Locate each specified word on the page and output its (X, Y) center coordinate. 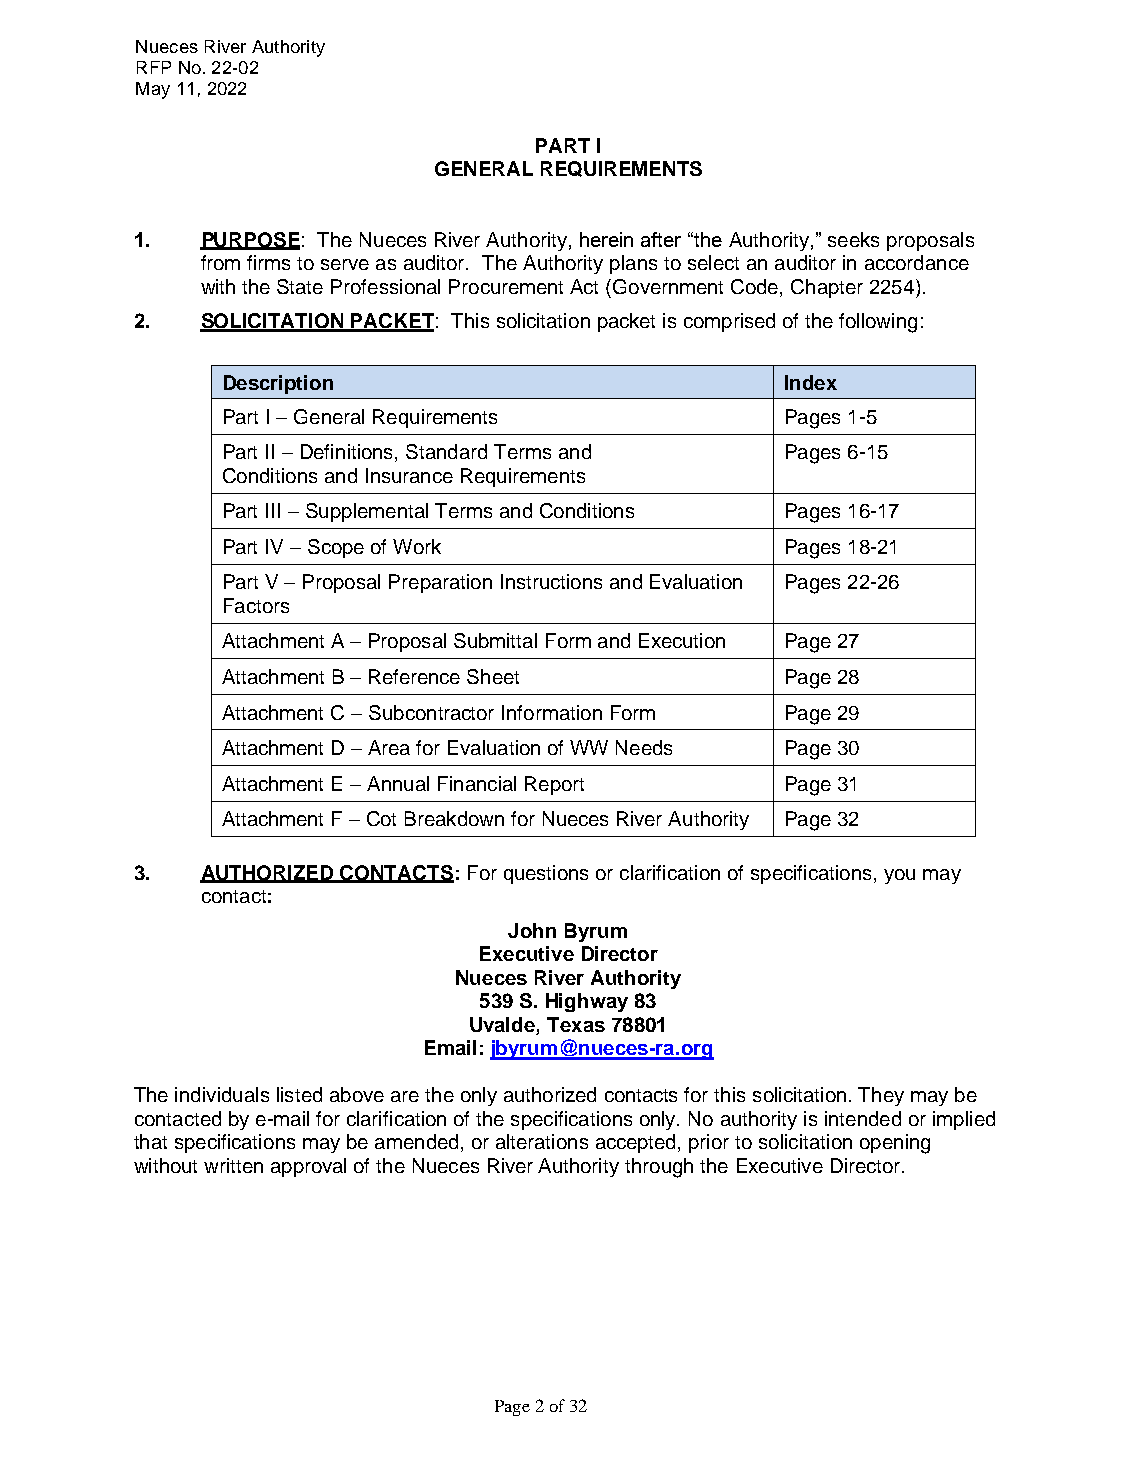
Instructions (551, 581)
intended (863, 1118)
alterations (542, 1141)
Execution (682, 640)
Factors (256, 605)
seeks (853, 239)
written (233, 1165)
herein (606, 239)
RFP (154, 67)
